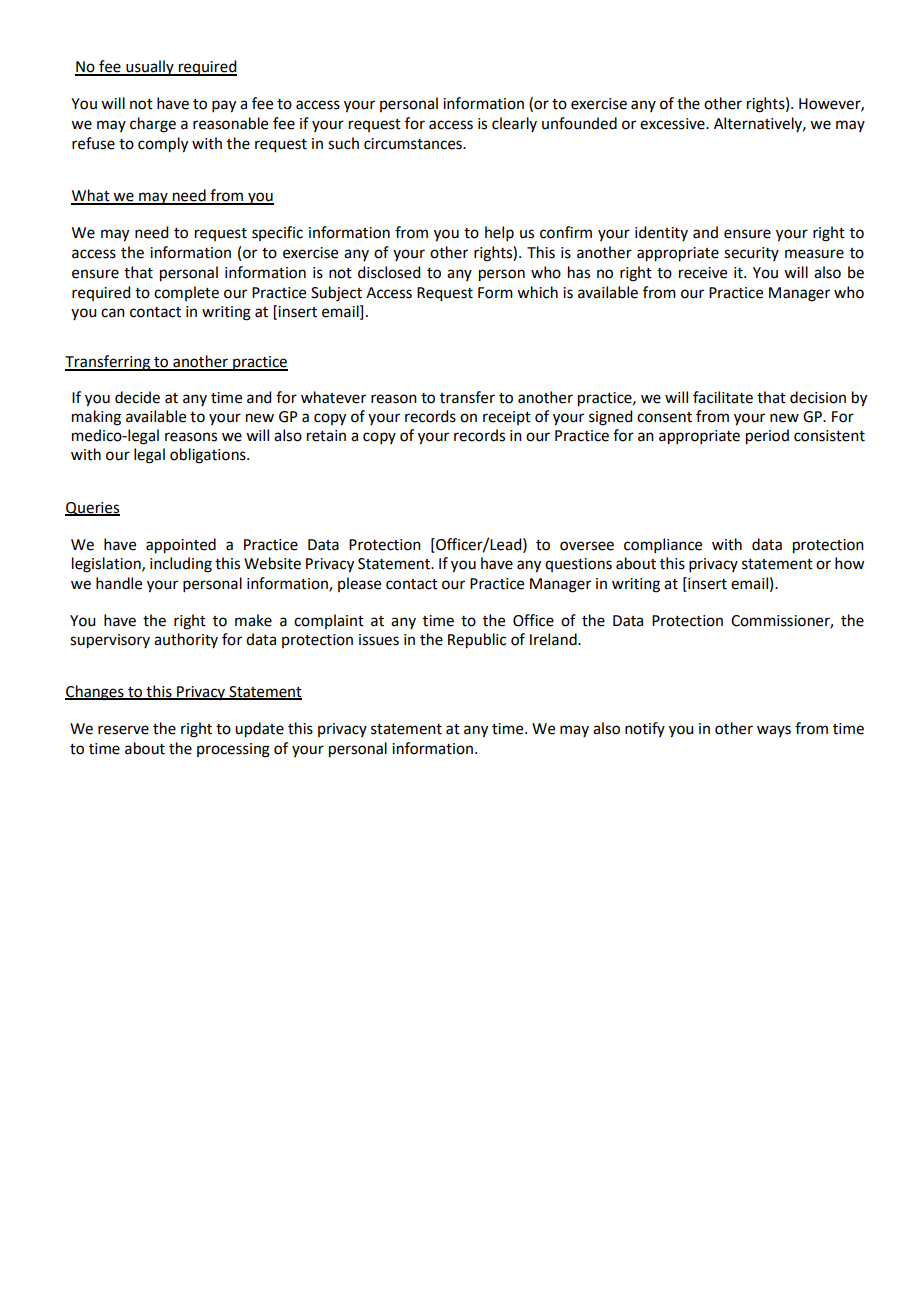  What do you see at coordinates (359, 584) in the screenshot?
I see `please` at bounding box center [359, 584].
